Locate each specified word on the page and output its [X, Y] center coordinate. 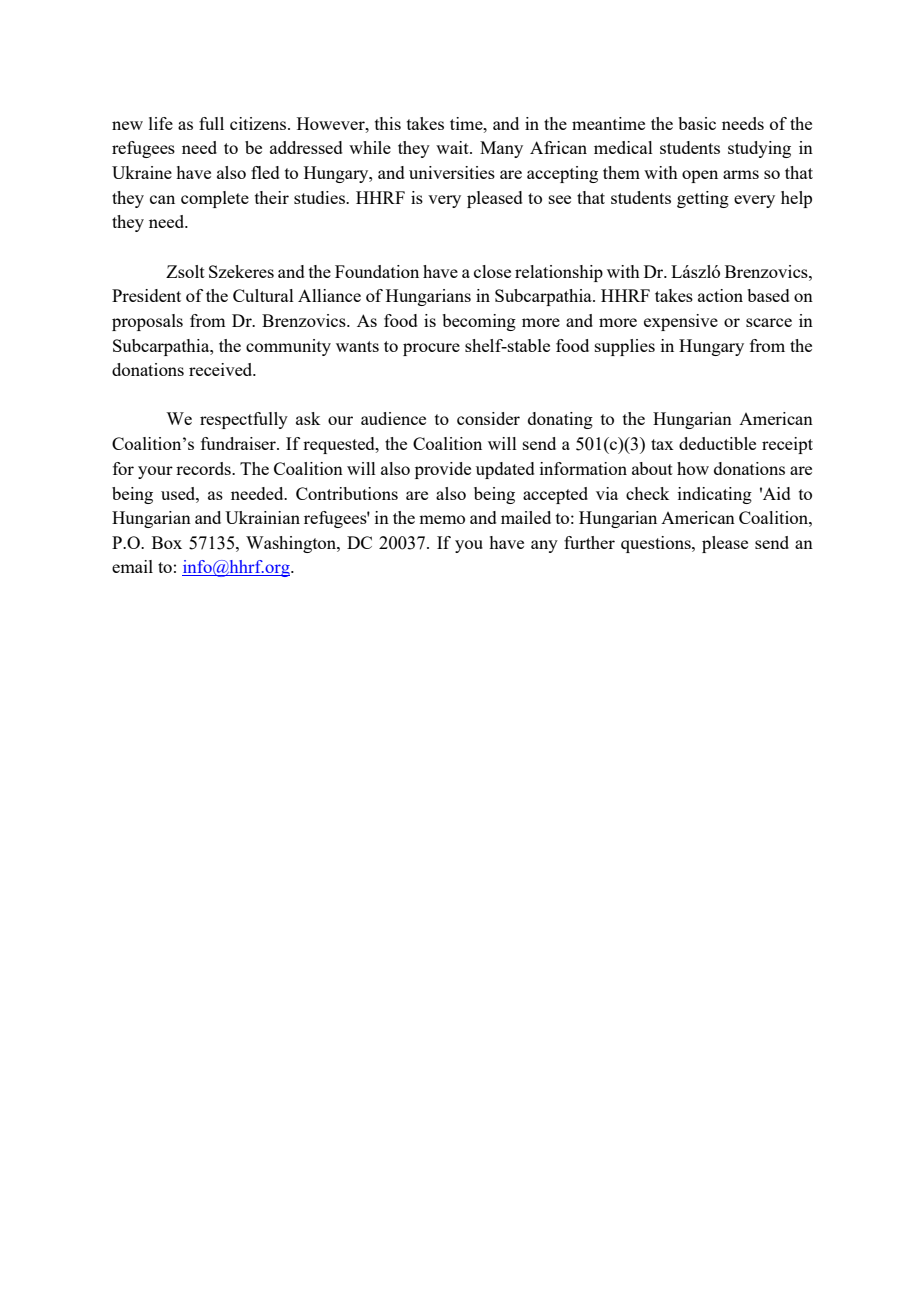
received [222, 369]
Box [167, 542]
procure [431, 349]
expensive [681, 322]
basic [697, 123]
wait [453, 147]
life [161, 123]
